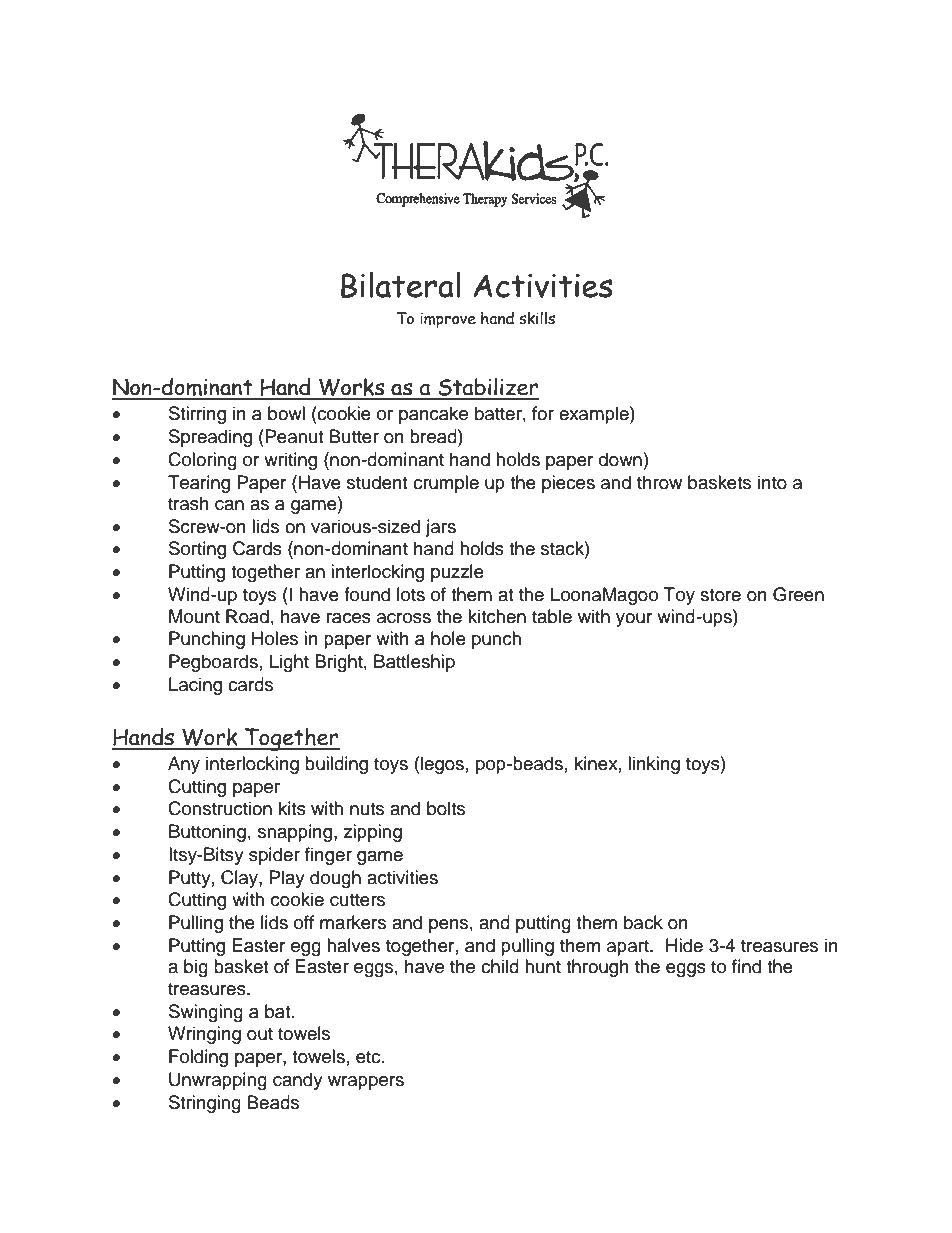 The height and width of the page is (1233, 952). I want to click on improve, so click(448, 320).
